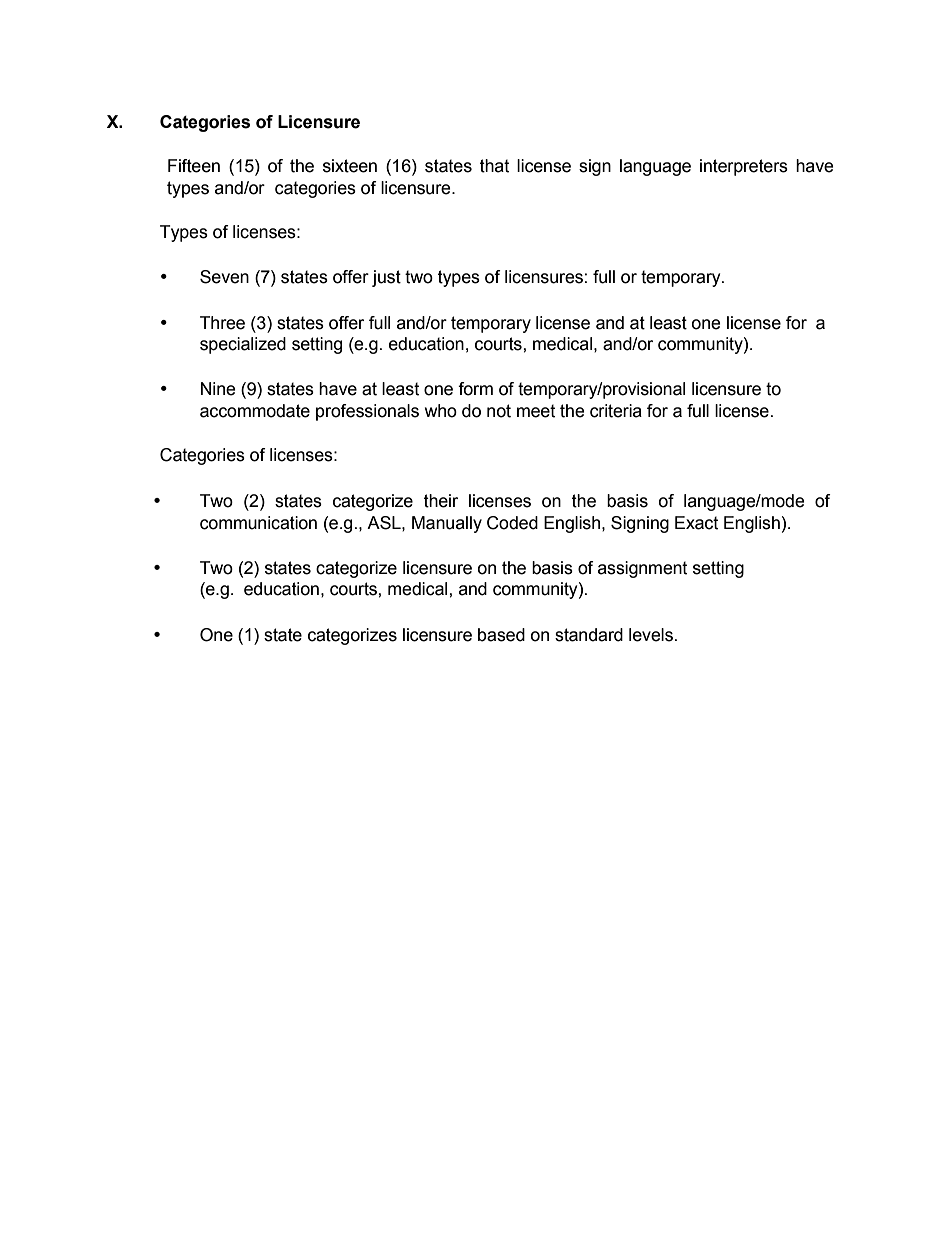 Image resolution: width=952 pixels, height=1233 pixels. What do you see at coordinates (386, 278) in the document?
I see `just` at bounding box center [386, 278].
